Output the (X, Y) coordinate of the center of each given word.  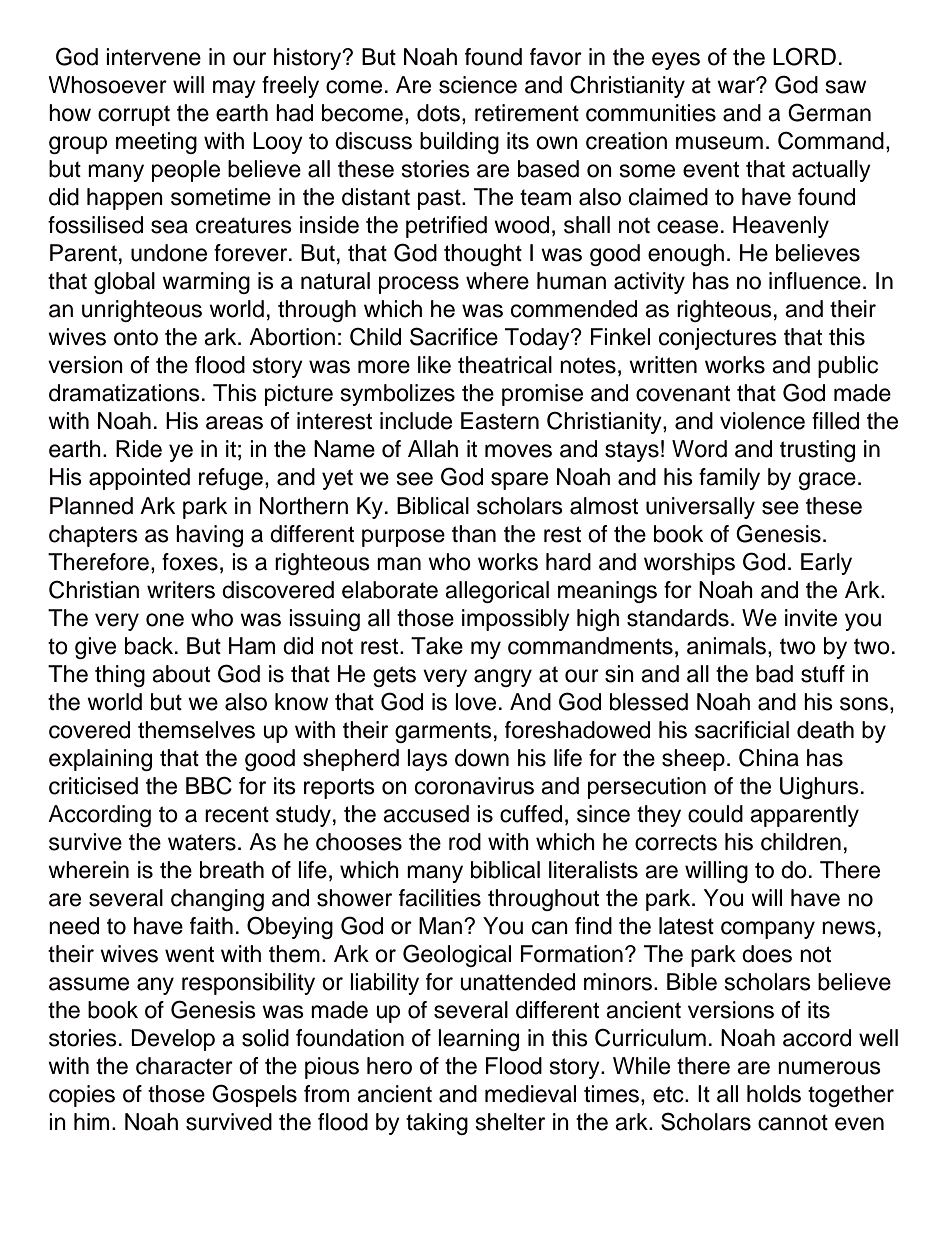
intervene (153, 57)
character (184, 1066)
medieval (530, 1094)
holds (774, 1094)
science (478, 85)
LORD (804, 56)
